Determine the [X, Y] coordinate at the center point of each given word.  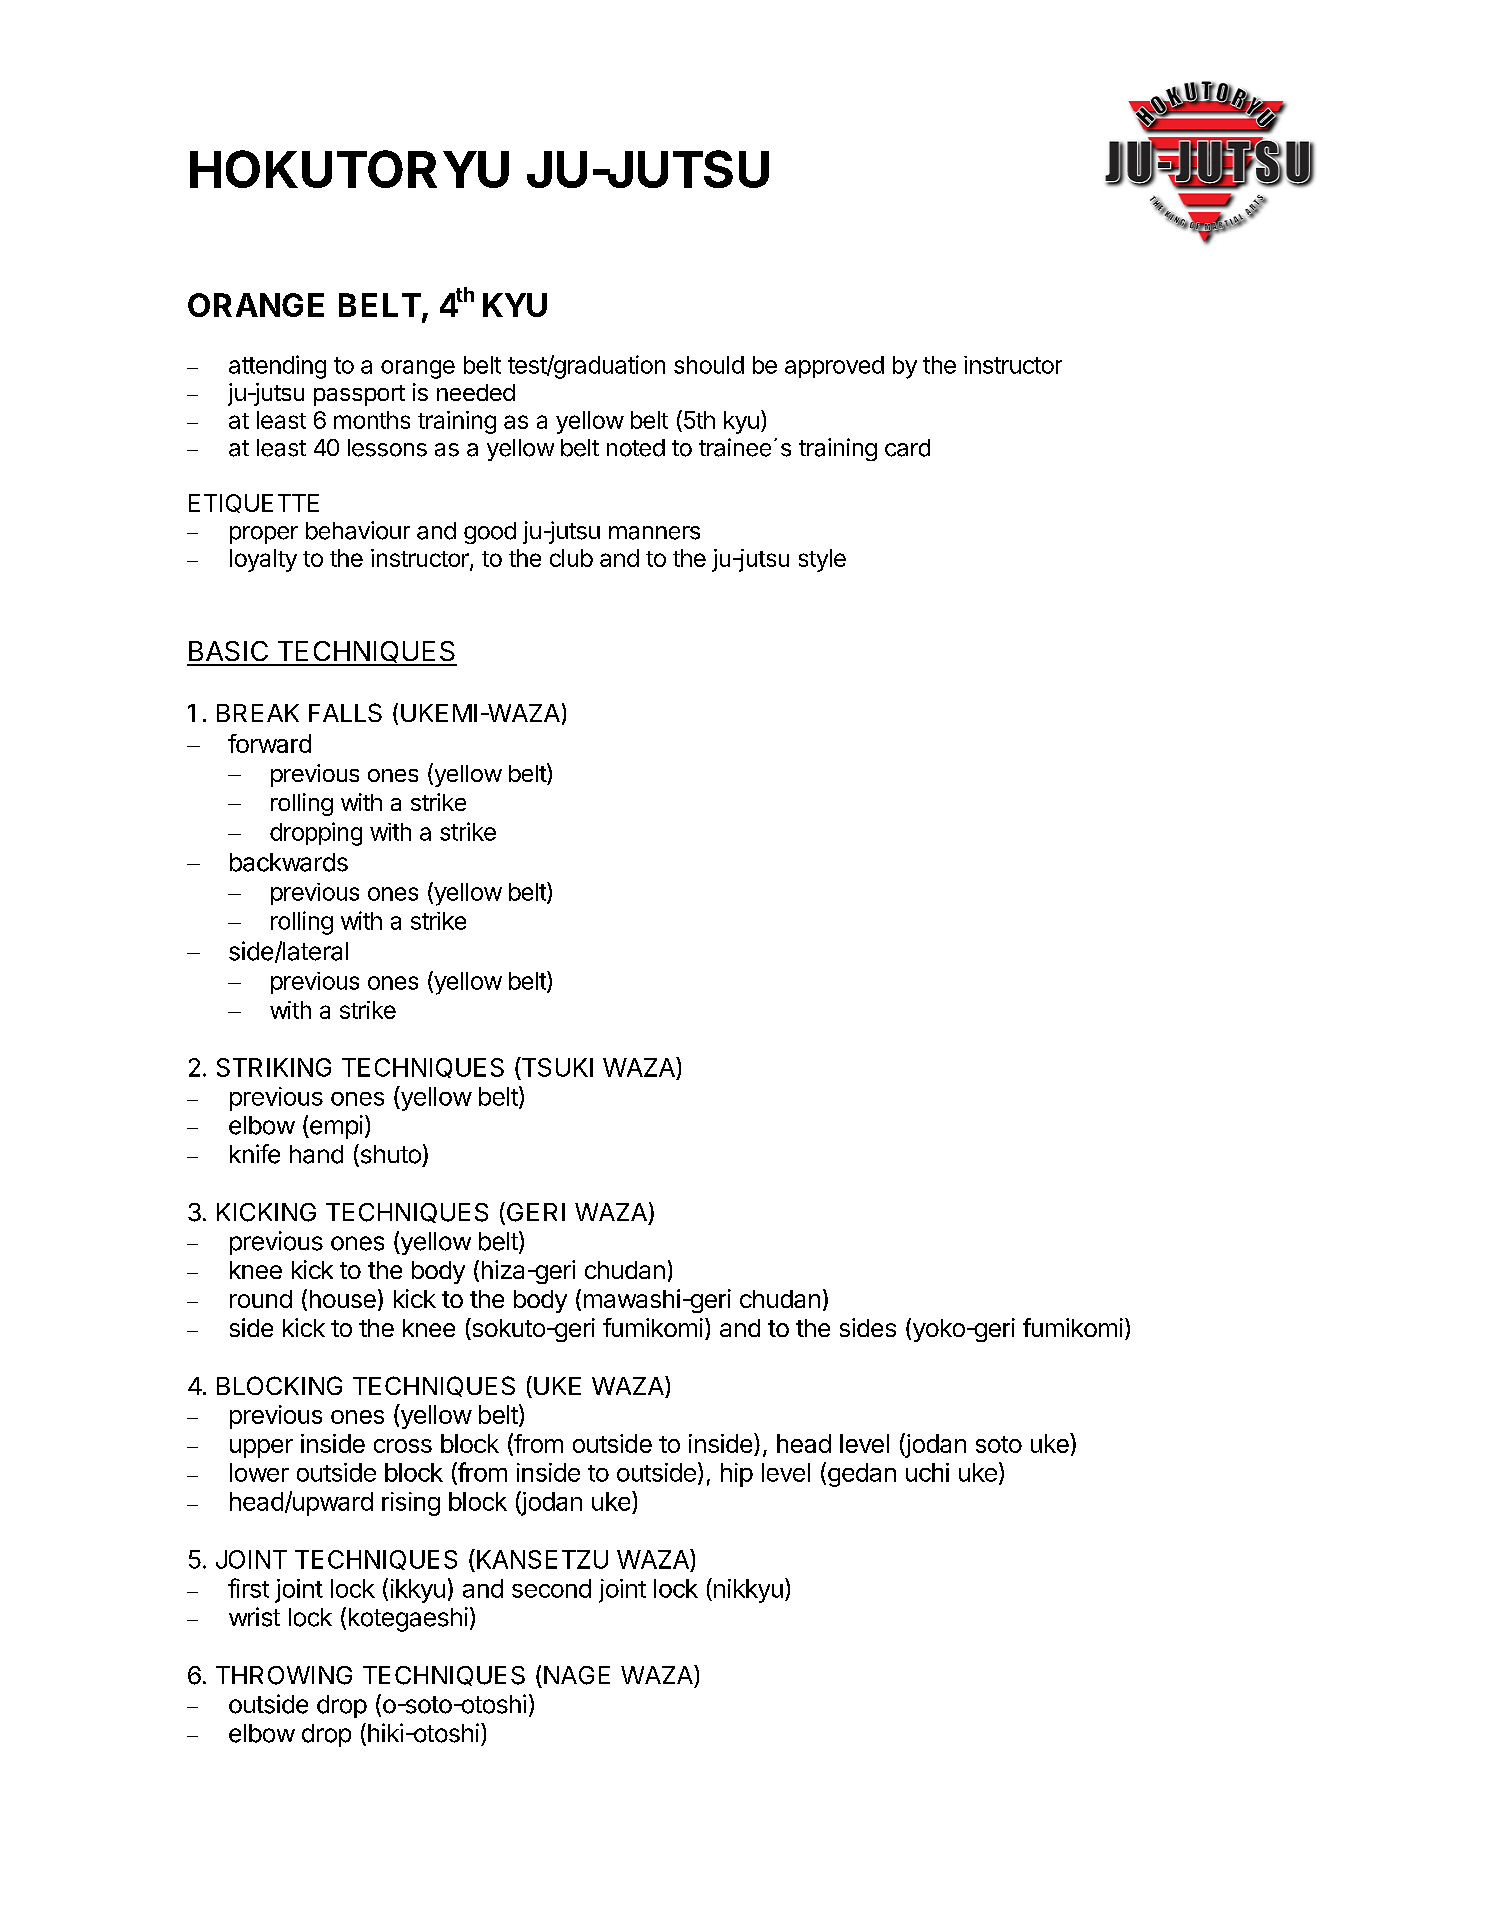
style [822, 560]
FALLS [345, 712]
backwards [289, 862]
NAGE [577, 1675]
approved [834, 367]
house [343, 1299]
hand [316, 1154]
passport [359, 395]
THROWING [284, 1675]
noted [636, 448]
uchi [927, 1472]
